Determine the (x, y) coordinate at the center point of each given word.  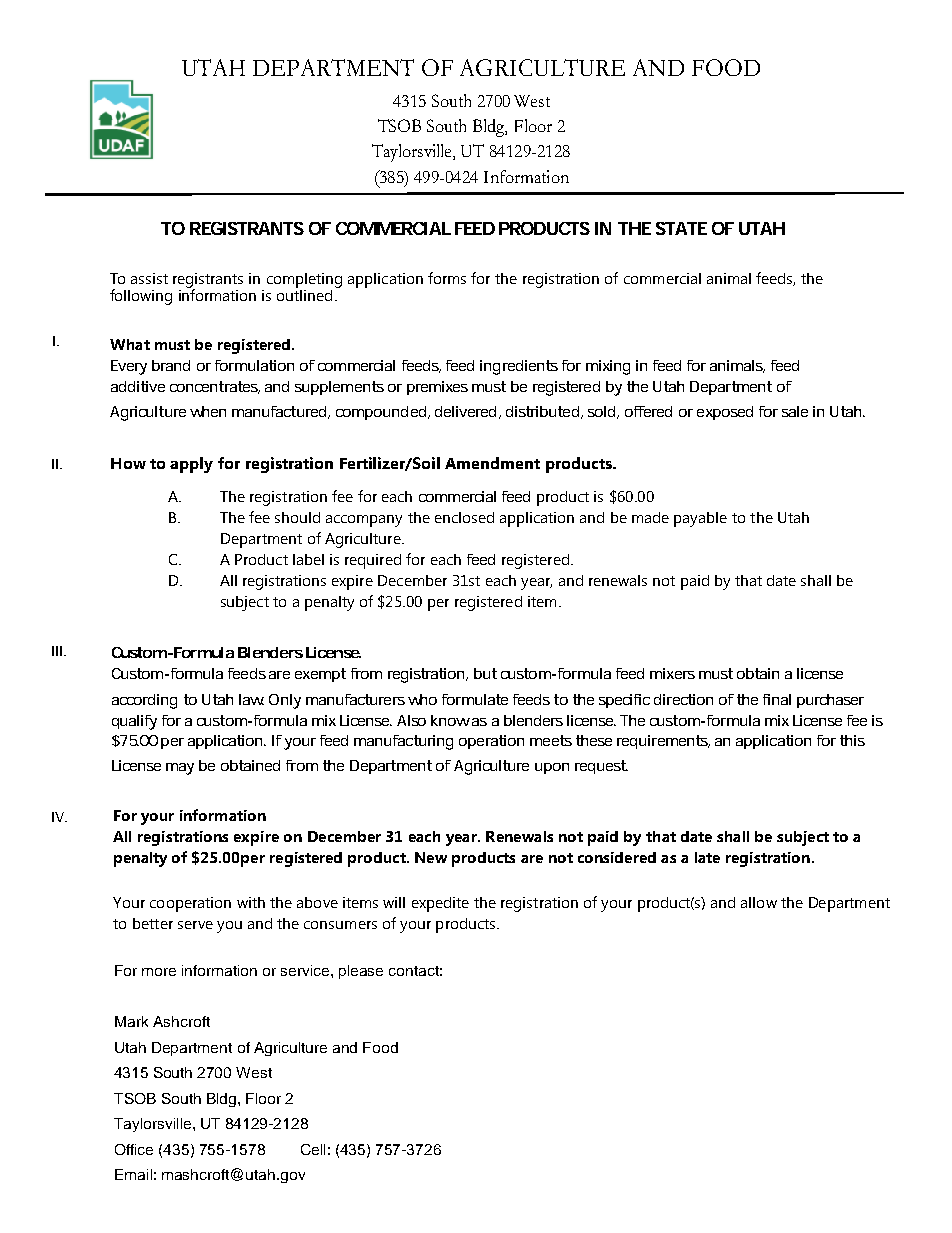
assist (149, 278)
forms (447, 278)
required (373, 561)
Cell (313, 1149)
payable (700, 519)
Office (134, 1149)
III (57, 651)
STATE (681, 228)
